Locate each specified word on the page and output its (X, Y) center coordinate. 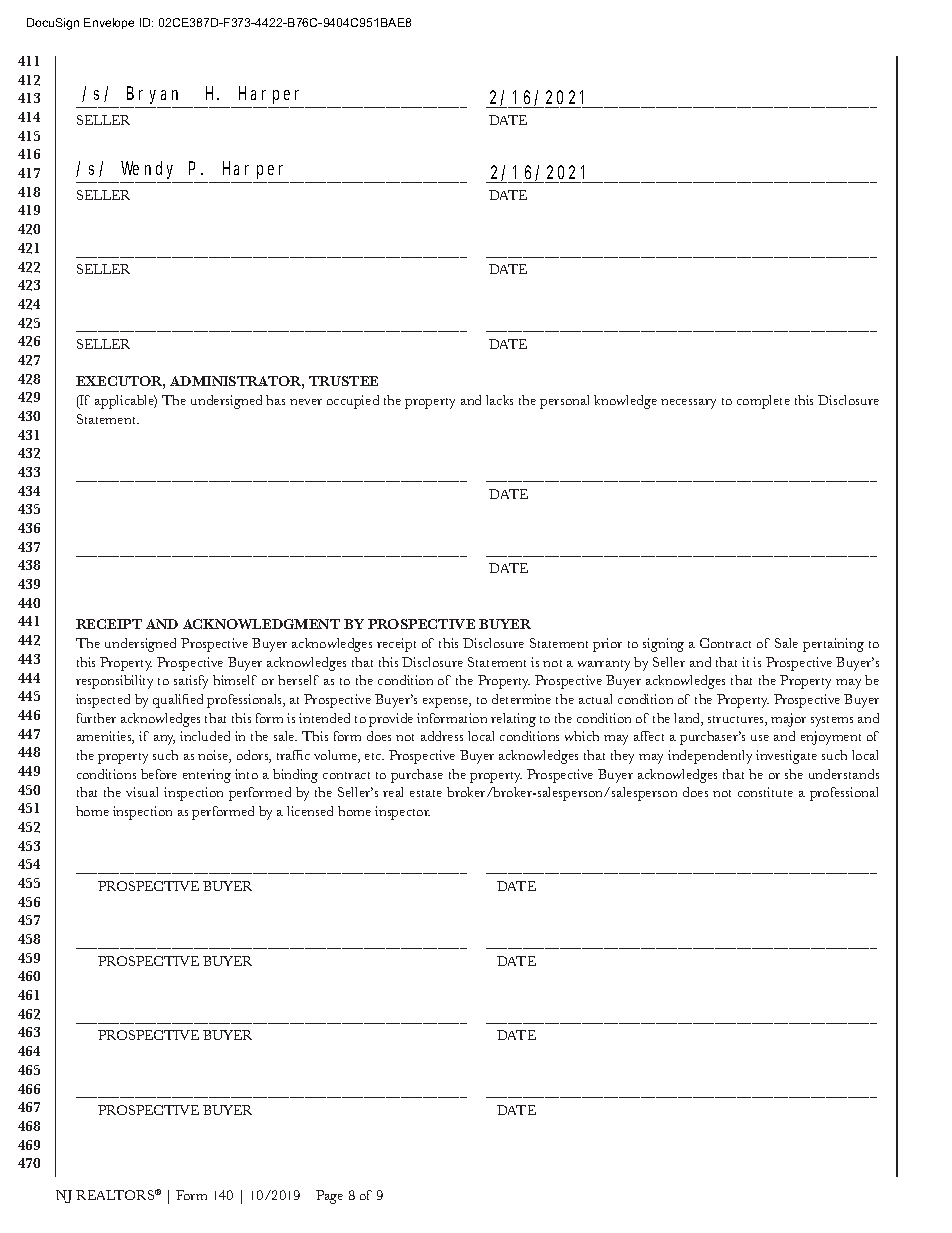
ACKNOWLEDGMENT (261, 624)
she (794, 774)
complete (763, 402)
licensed (310, 811)
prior (607, 645)
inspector (402, 813)
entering (207, 776)
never (306, 402)
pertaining (833, 645)
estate (426, 793)
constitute (765, 792)
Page (329, 1197)
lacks (499, 400)
